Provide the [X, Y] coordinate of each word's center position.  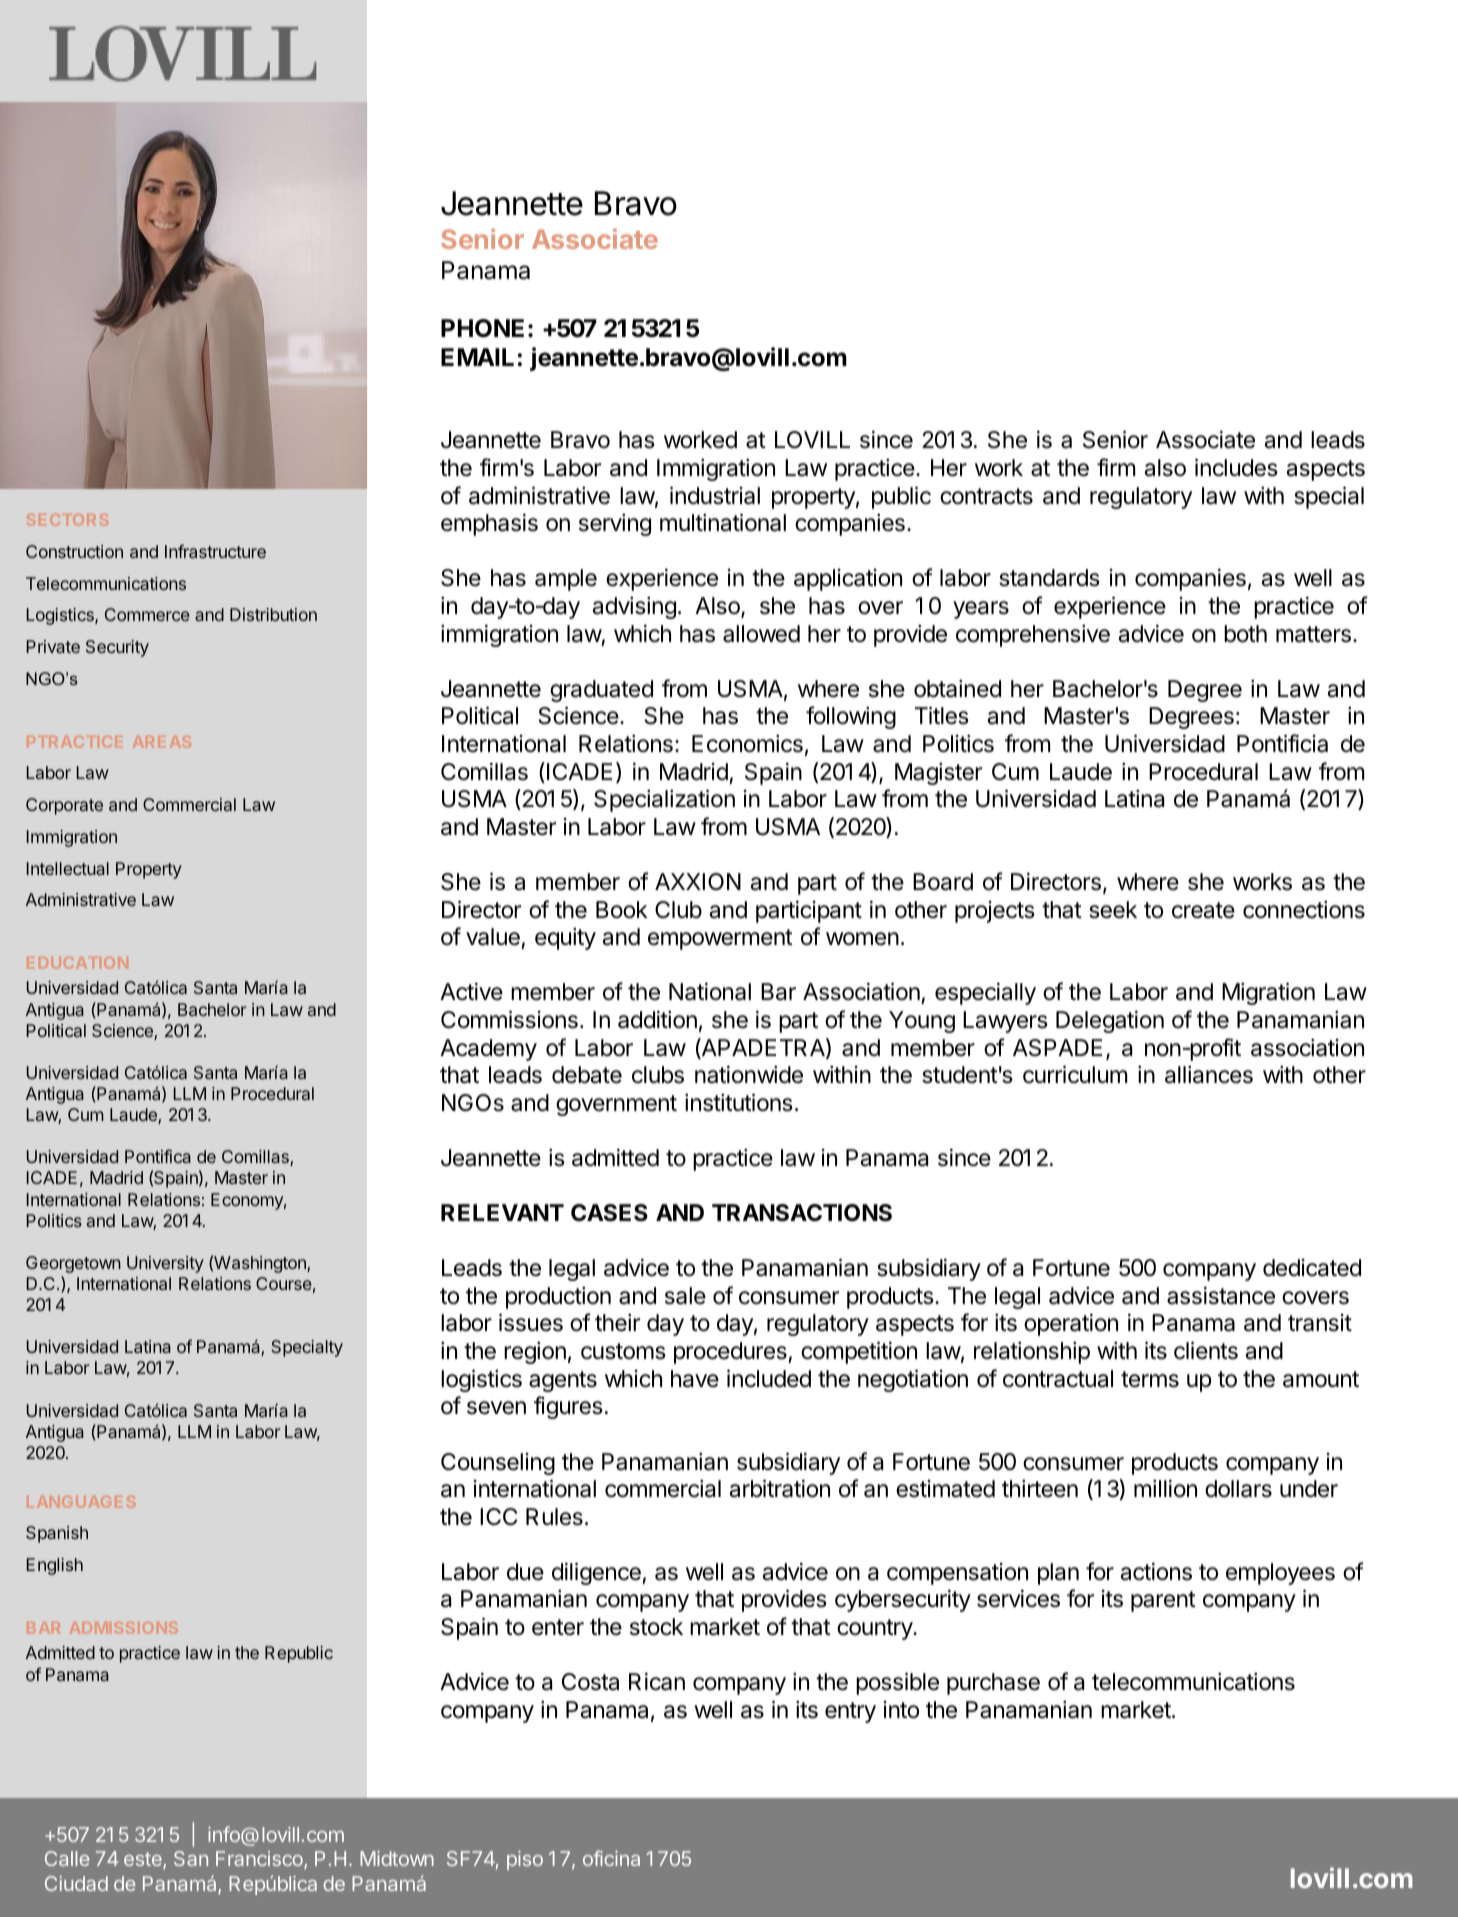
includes [1236, 467]
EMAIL [477, 357]
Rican [657, 1681]
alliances [1209, 1075]
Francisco [260, 1860]
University [165, 1264]
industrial [715, 495]
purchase [993, 1684]
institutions [739, 1102]
